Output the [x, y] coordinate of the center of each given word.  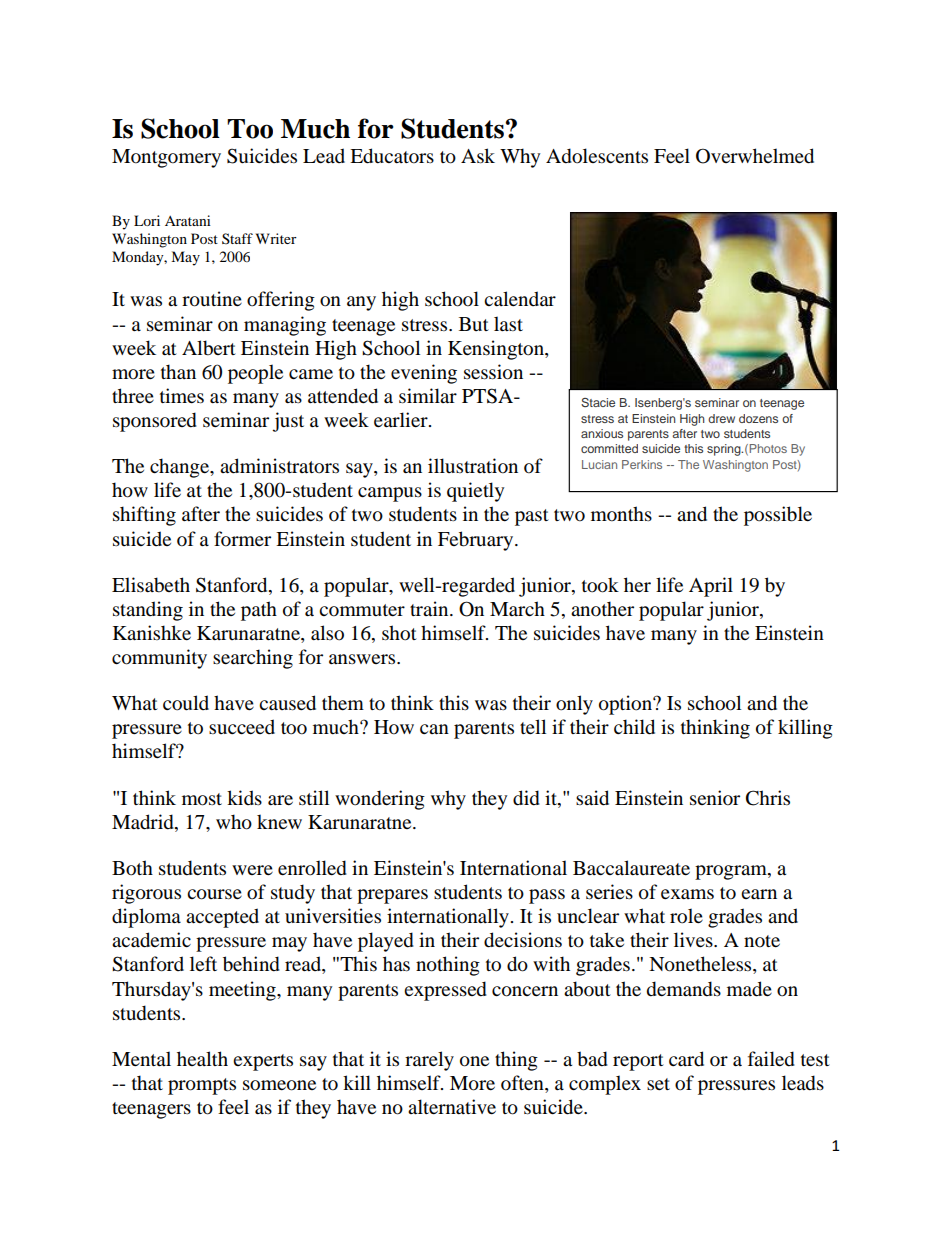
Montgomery [166, 158]
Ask [478, 156]
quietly [475, 492]
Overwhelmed [755, 156]
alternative [452, 1107]
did [526, 798]
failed [771, 1059]
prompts [202, 1086]
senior [715, 798]
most [202, 799]
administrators [279, 466]
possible [778, 516]
